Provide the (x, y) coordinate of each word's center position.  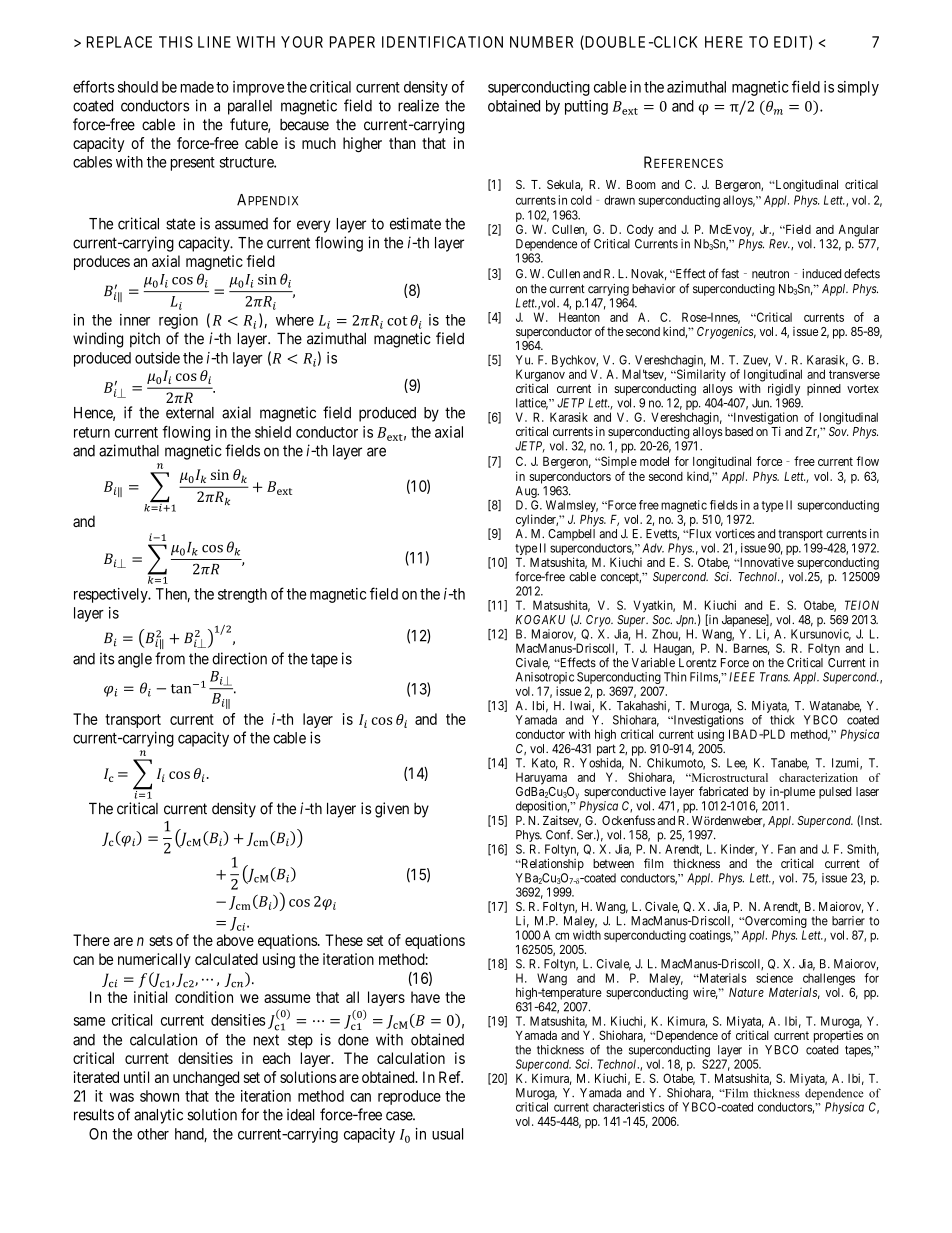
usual (447, 1134)
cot (397, 321)
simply (858, 88)
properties (838, 1036)
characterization (818, 777)
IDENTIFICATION (442, 42)
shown (159, 1096)
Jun (762, 403)
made (197, 87)
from (170, 658)
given (392, 810)
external (190, 413)
